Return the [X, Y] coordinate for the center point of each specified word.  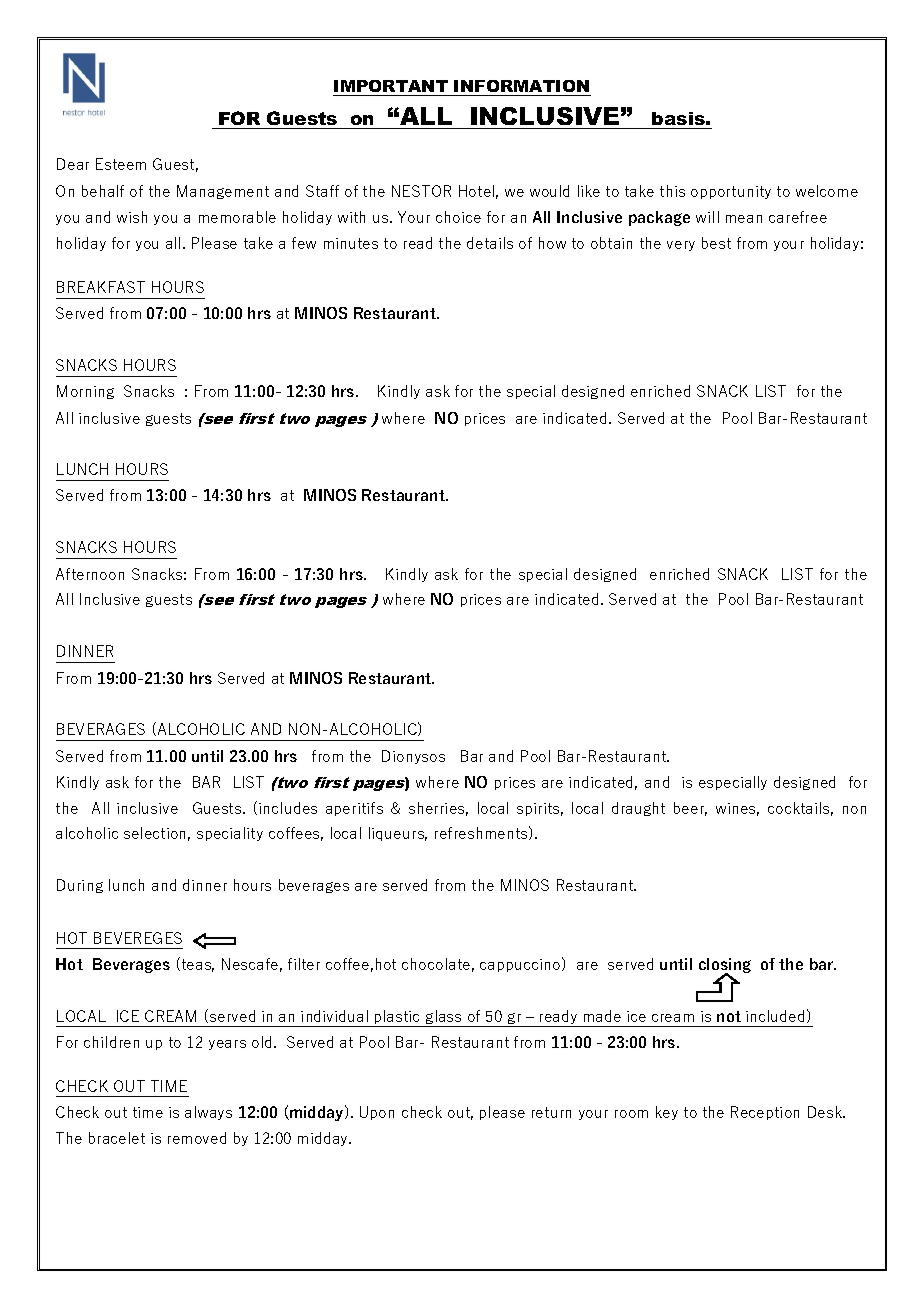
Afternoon [90, 574]
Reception [765, 1113]
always [208, 1113]
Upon [377, 1113]
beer [690, 809]
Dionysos [413, 757]
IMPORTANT [391, 88]
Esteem [121, 164]
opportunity [731, 192]
